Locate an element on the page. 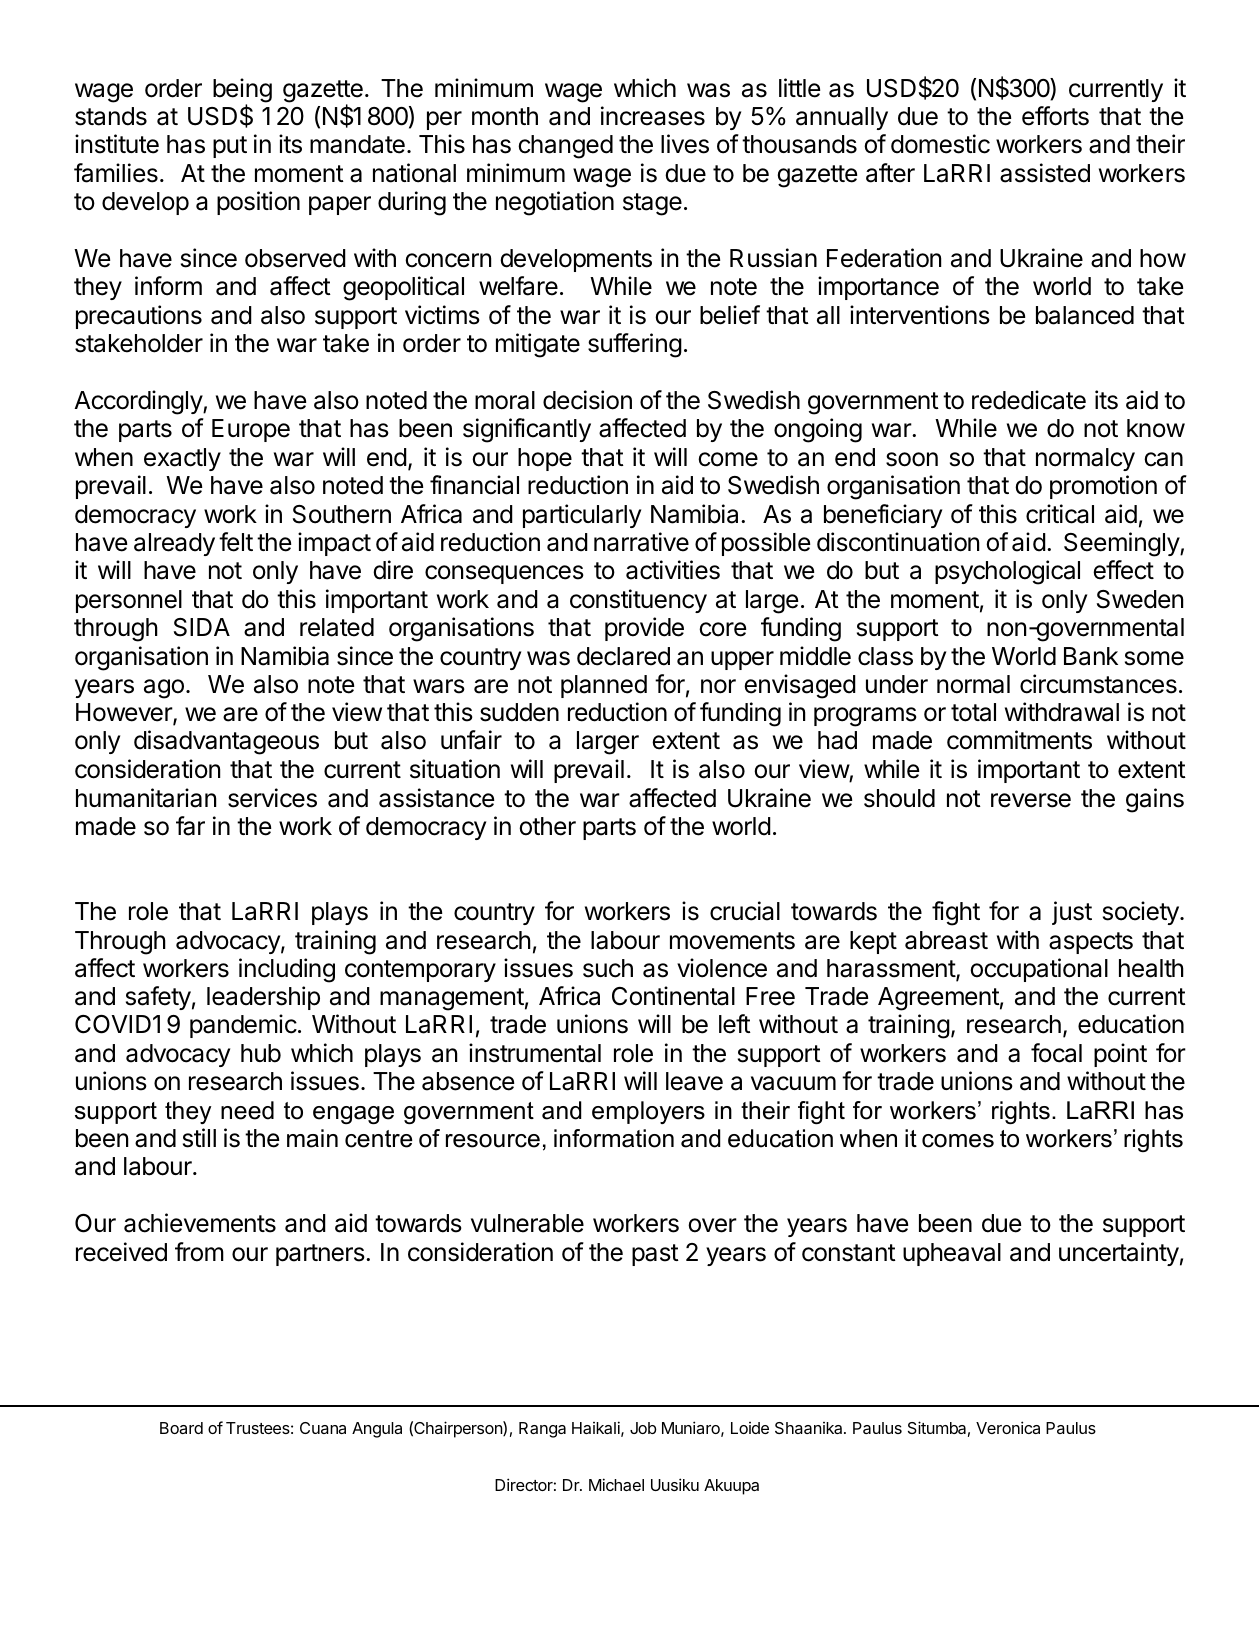 Image resolution: width=1259 pixels, height=1629 pixels. services is located at coordinates (272, 798).
